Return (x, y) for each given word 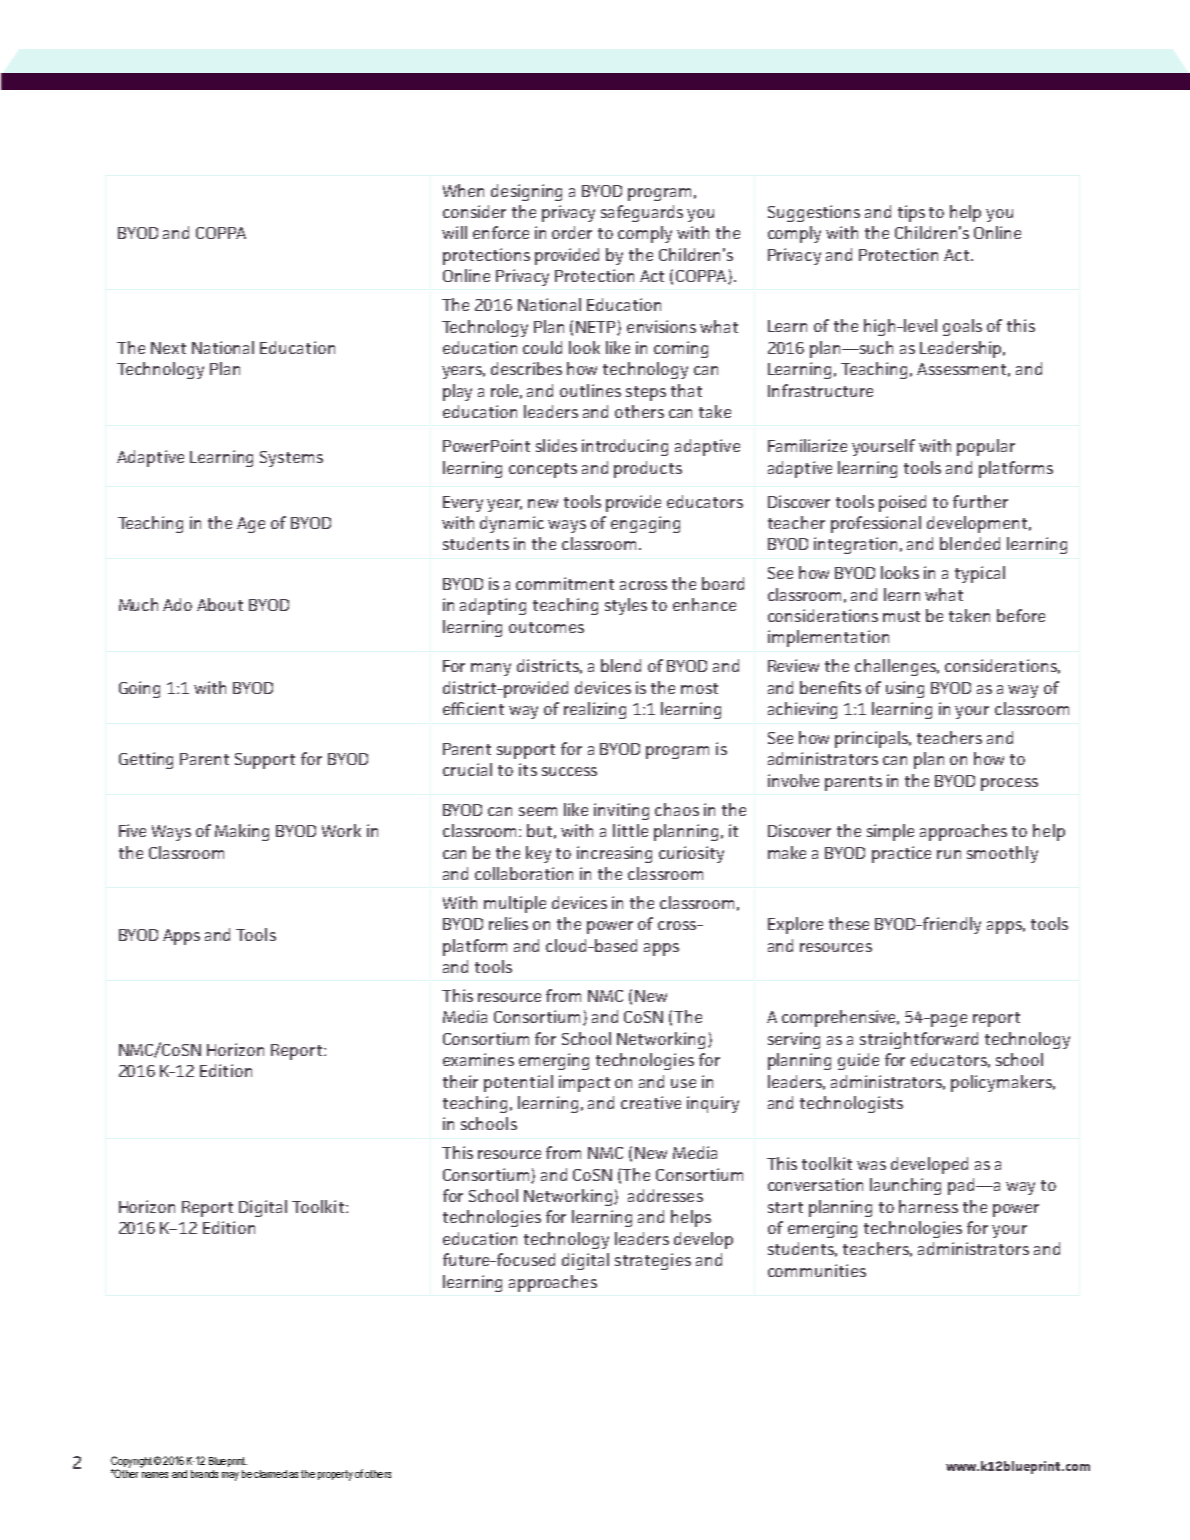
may (230, 1476)
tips (911, 213)
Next (168, 348)
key (538, 854)
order (572, 232)
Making (242, 832)
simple (890, 832)
